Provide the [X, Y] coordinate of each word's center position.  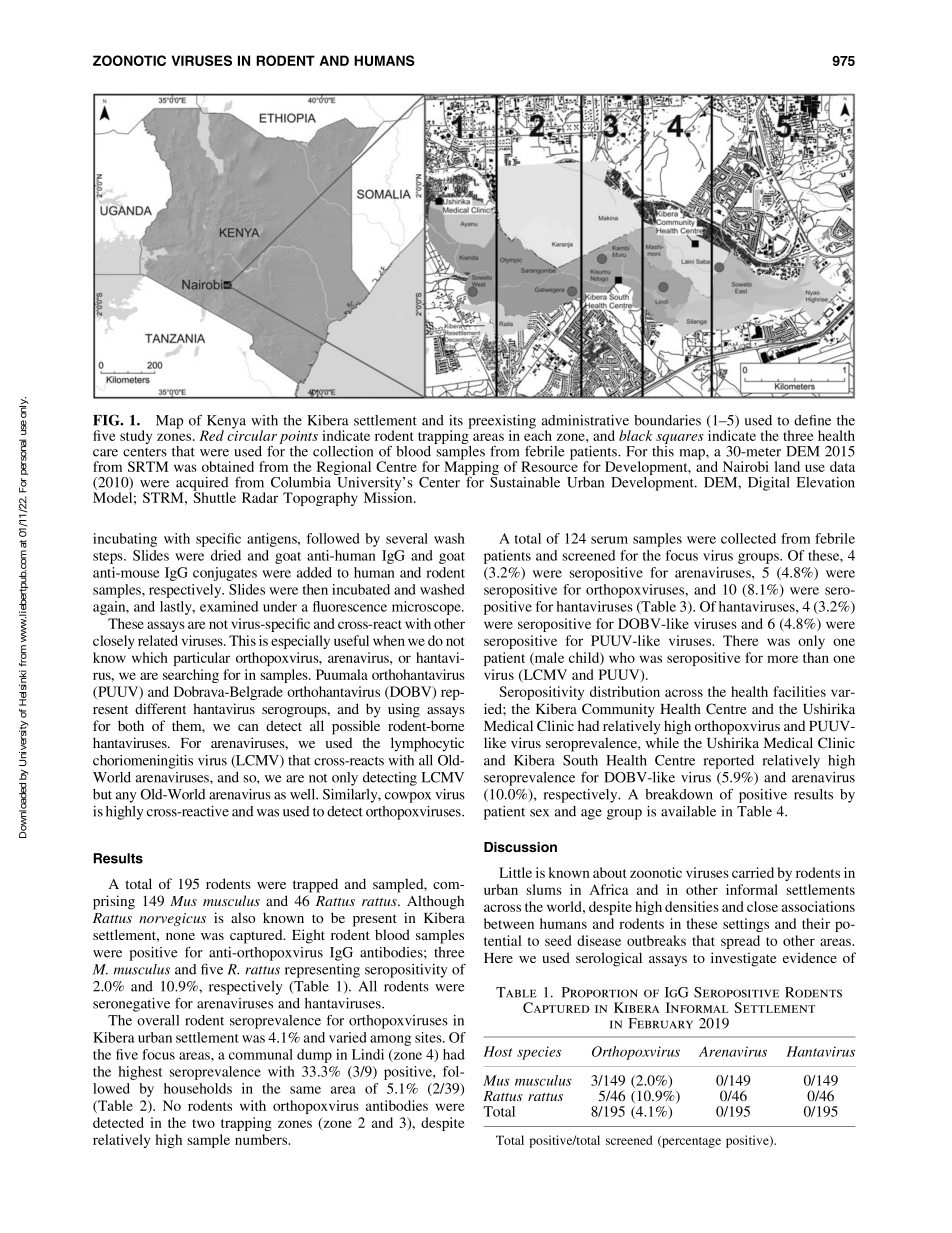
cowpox [408, 797]
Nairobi [746, 466]
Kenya [225, 423]
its [456, 420]
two [203, 1123]
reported [729, 762]
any [126, 797]
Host [498, 1051]
